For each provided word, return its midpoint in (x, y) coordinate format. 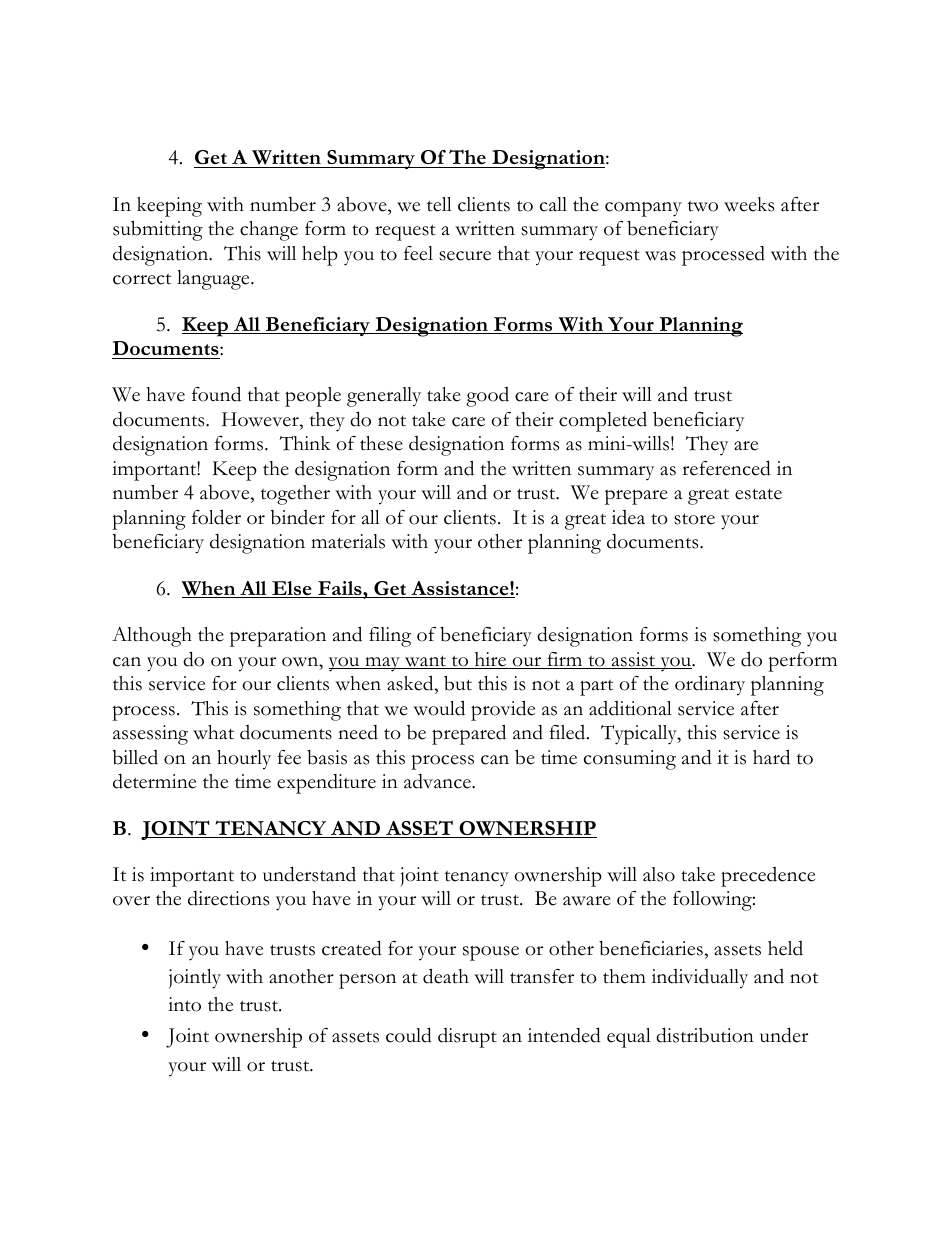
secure (465, 256)
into (184, 1004)
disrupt (467, 1038)
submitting (158, 231)
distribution (705, 1035)
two (703, 206)
